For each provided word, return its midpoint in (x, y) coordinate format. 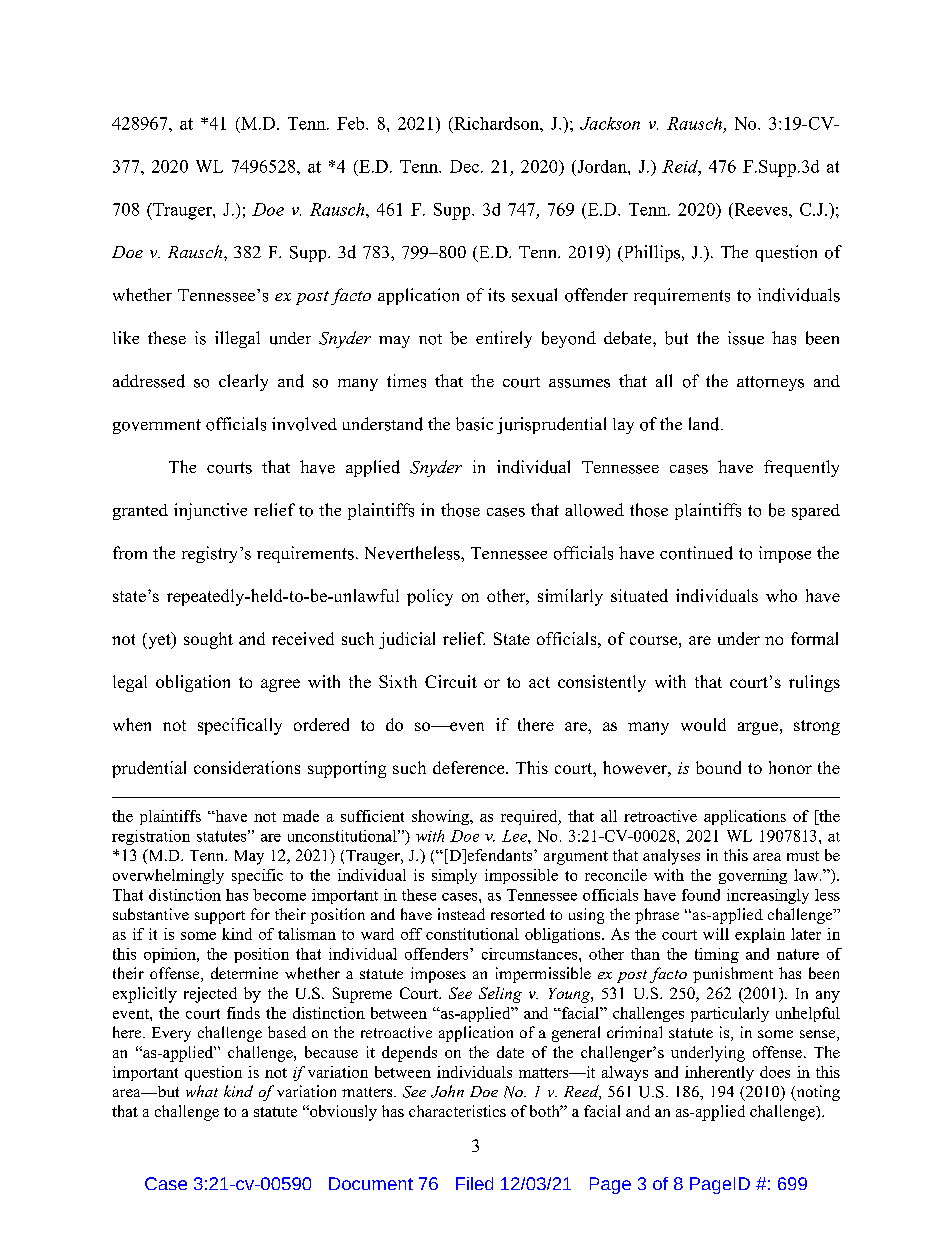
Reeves (761, 209)
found (701, 895)
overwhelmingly (168, 876)
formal (814, 638)
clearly (243, 382)
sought (208, 640)
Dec (464, 166)
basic (474, 424)
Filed (474, 1183)
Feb (352, 123)
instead (461, 914)
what (202, 1091)
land (705, 424)
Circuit (451, 681)
